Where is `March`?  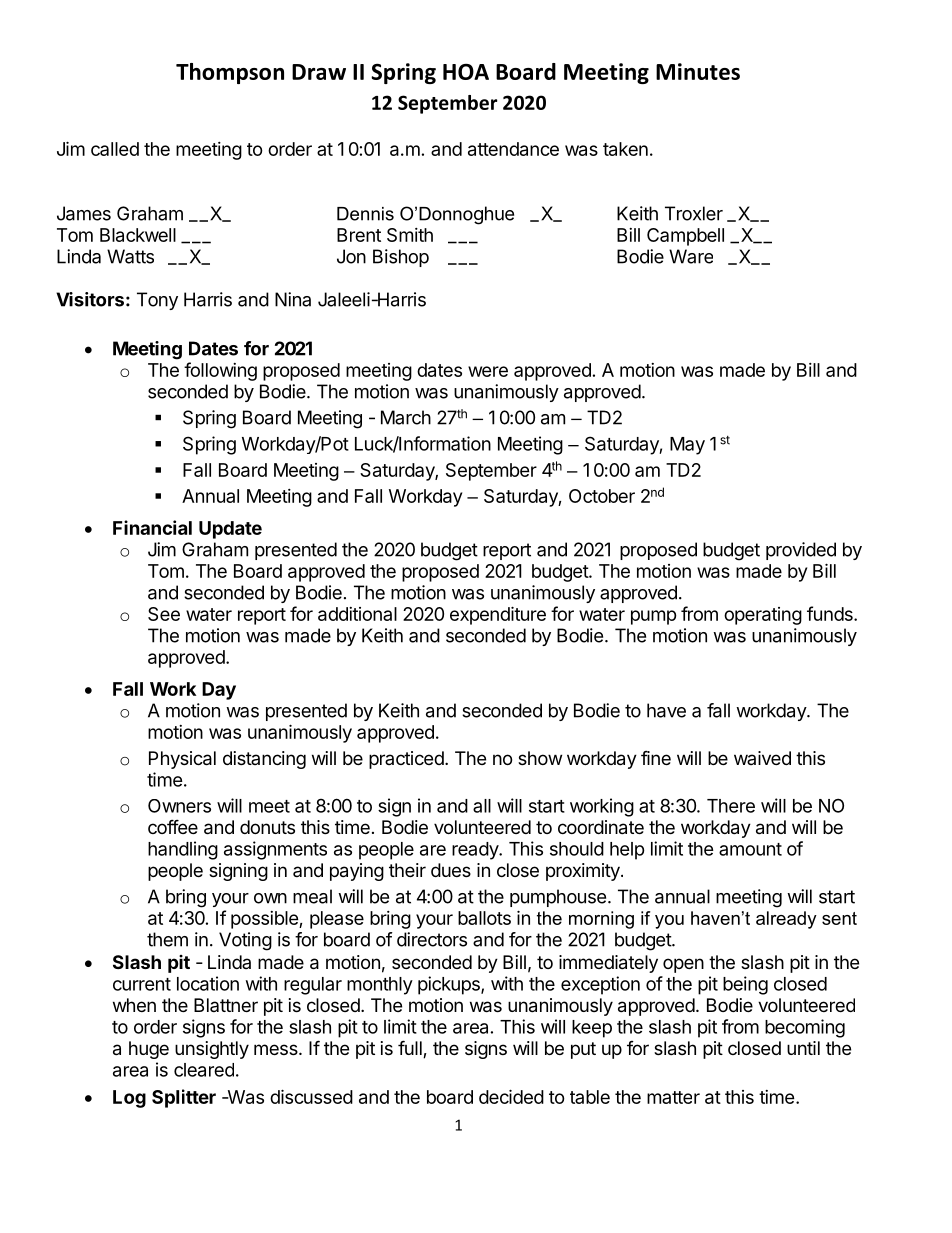 March is located at coordinates (406, 417).
